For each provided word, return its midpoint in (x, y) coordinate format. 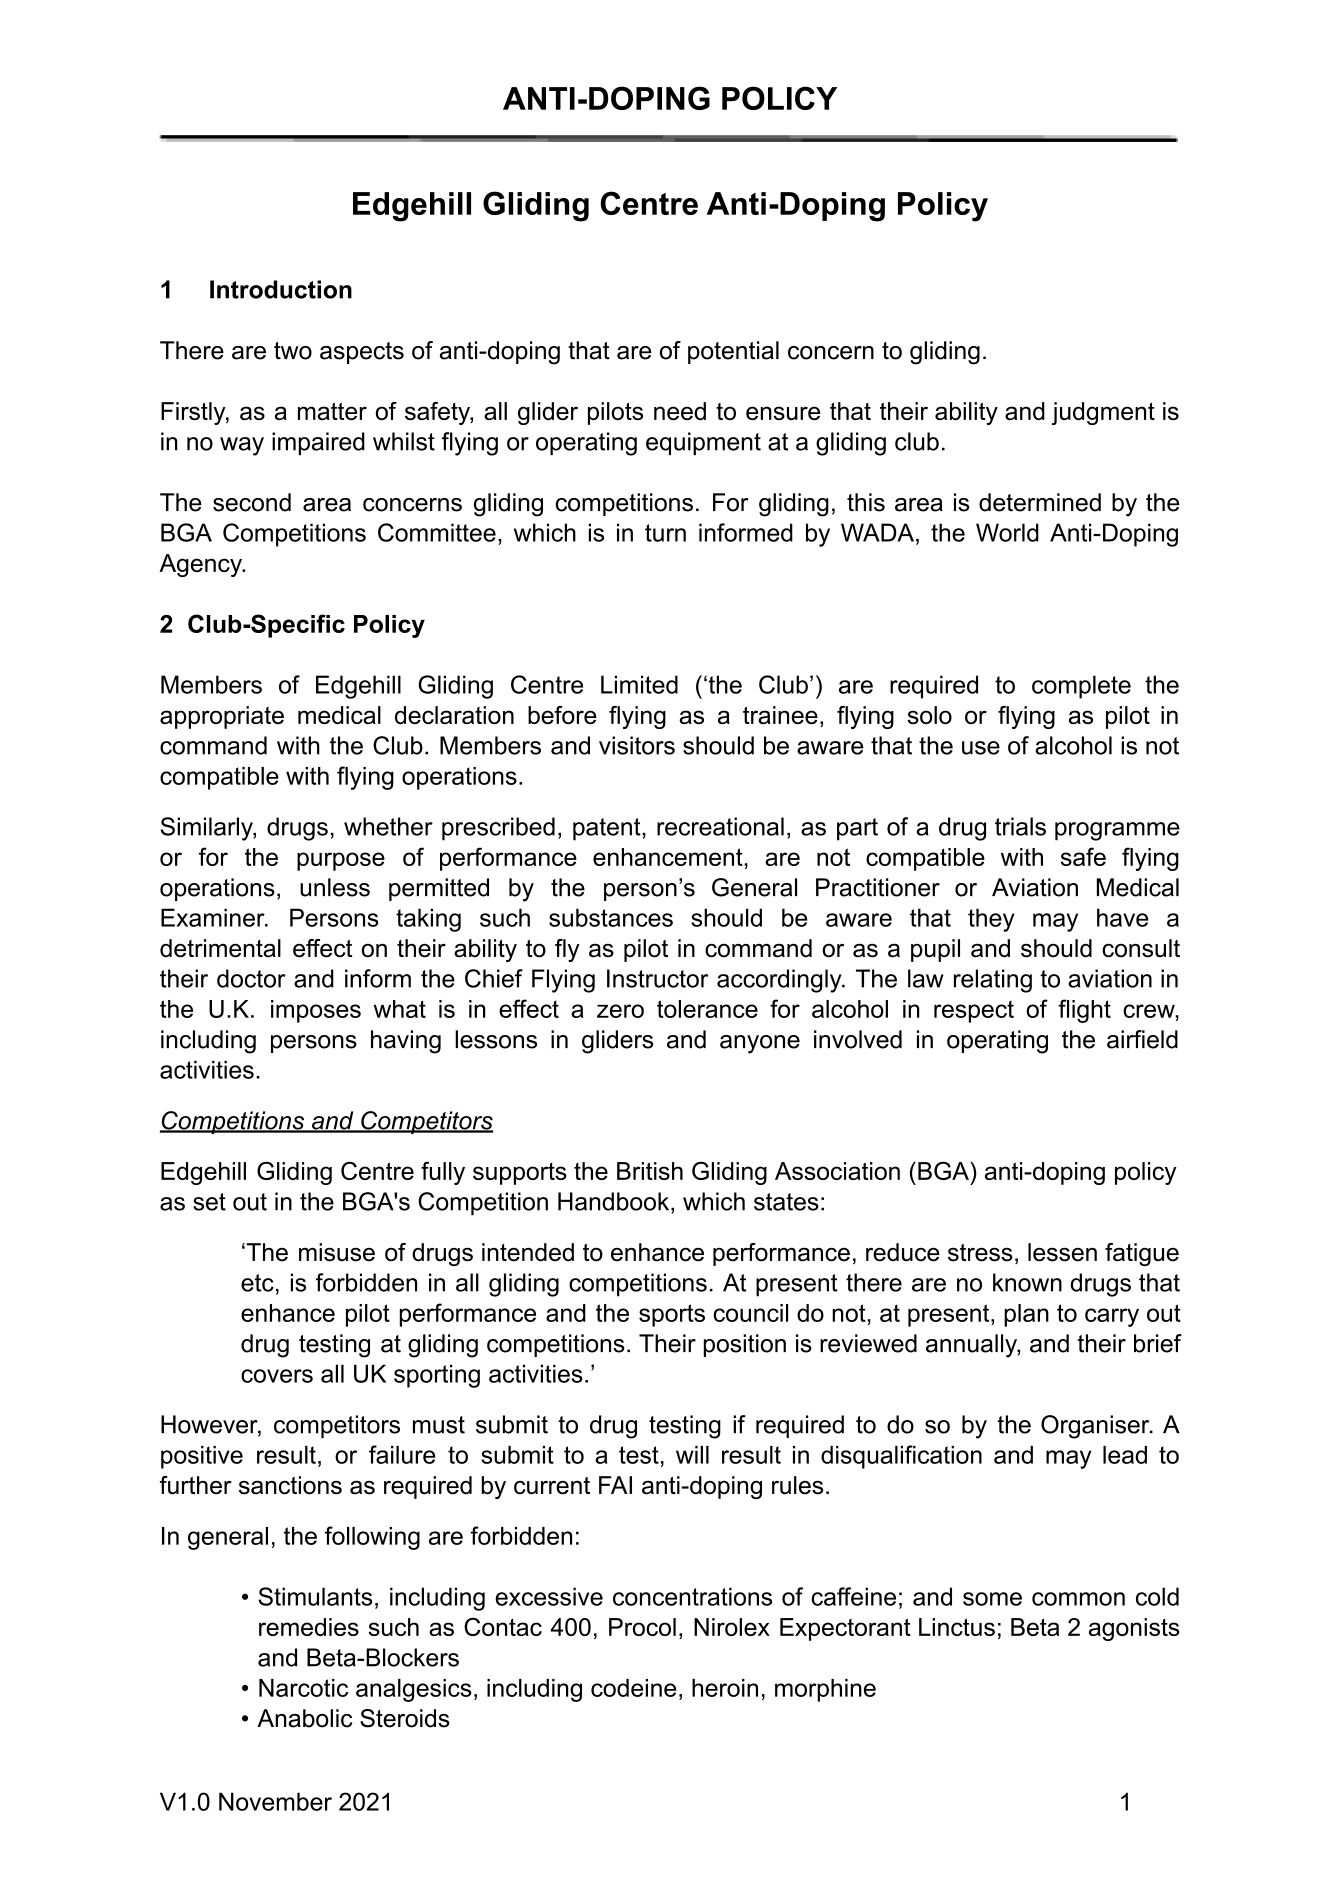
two (293, 351)
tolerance (707, 1009)
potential (733, 352)
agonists (1134, 1629)
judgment (1103, 413)
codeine (633, 1688)
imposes (316, 1011)
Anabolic (304, 1718)
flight (1084, 1011)
